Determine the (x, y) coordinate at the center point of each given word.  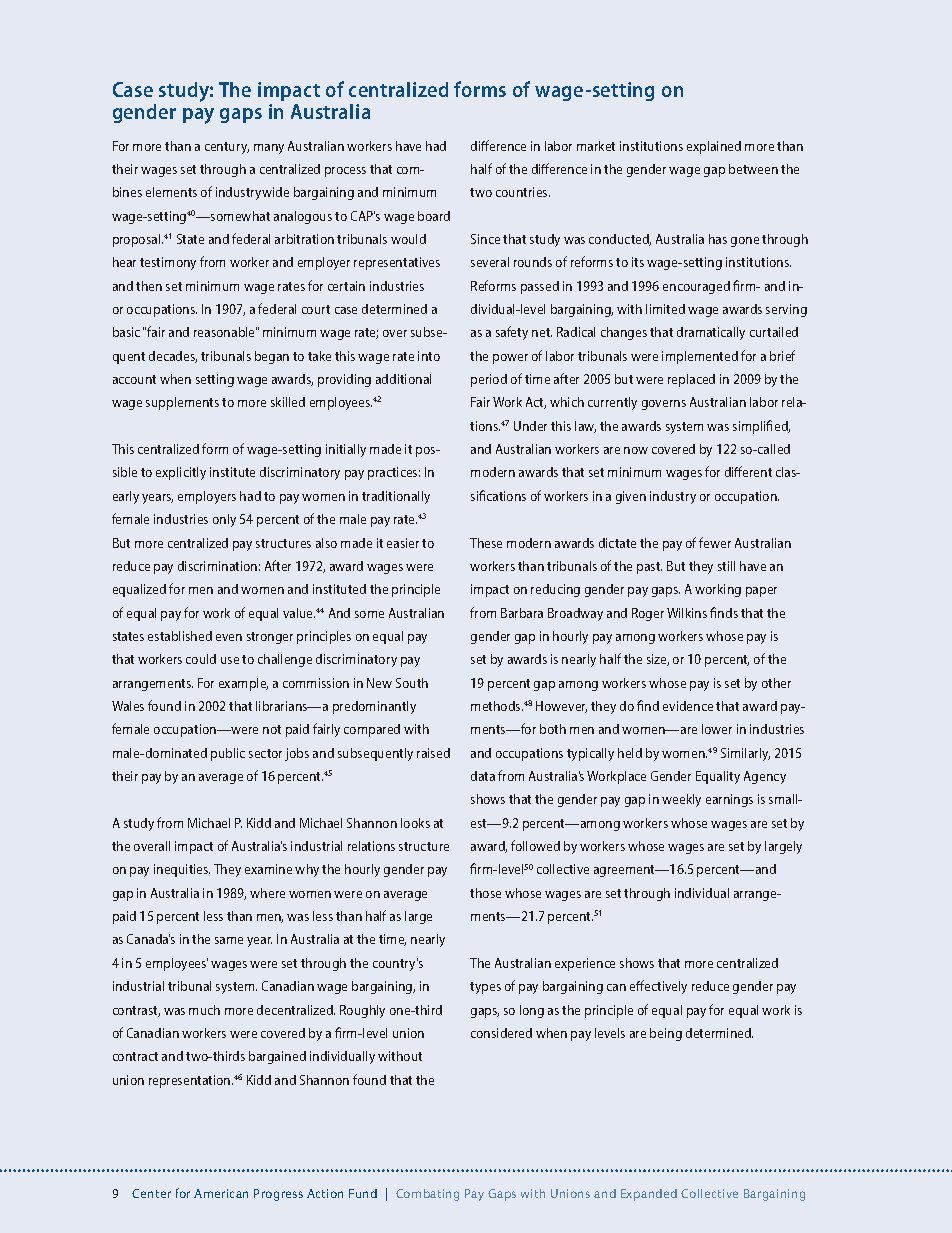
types (485, 988)
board (434, 216)
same (229, 940)
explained (714, 147)
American (221, 1193)
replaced (691, 380)
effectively (658, 987)
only (224, 520)
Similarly (745, 754)
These (486, 543)
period (489, 380)
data (483, 776)
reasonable (225, 332)
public (228, 754)
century (227, 148)
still (726, 566)
